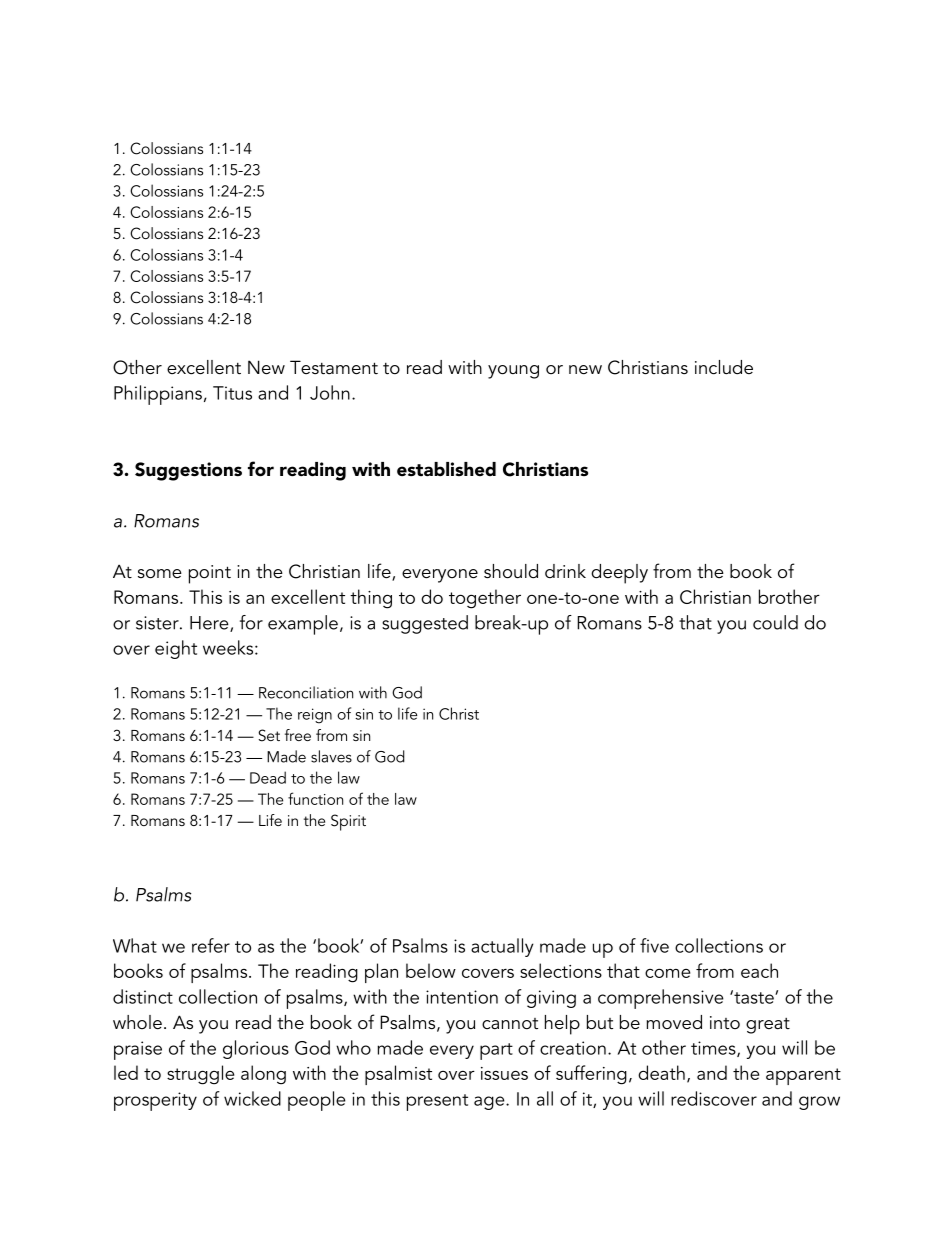 The height and width of the document is (1233, 952). What do you see at coordinates (232, 393) in the document?
I see `Titus` at bounding box center [232, 393].
